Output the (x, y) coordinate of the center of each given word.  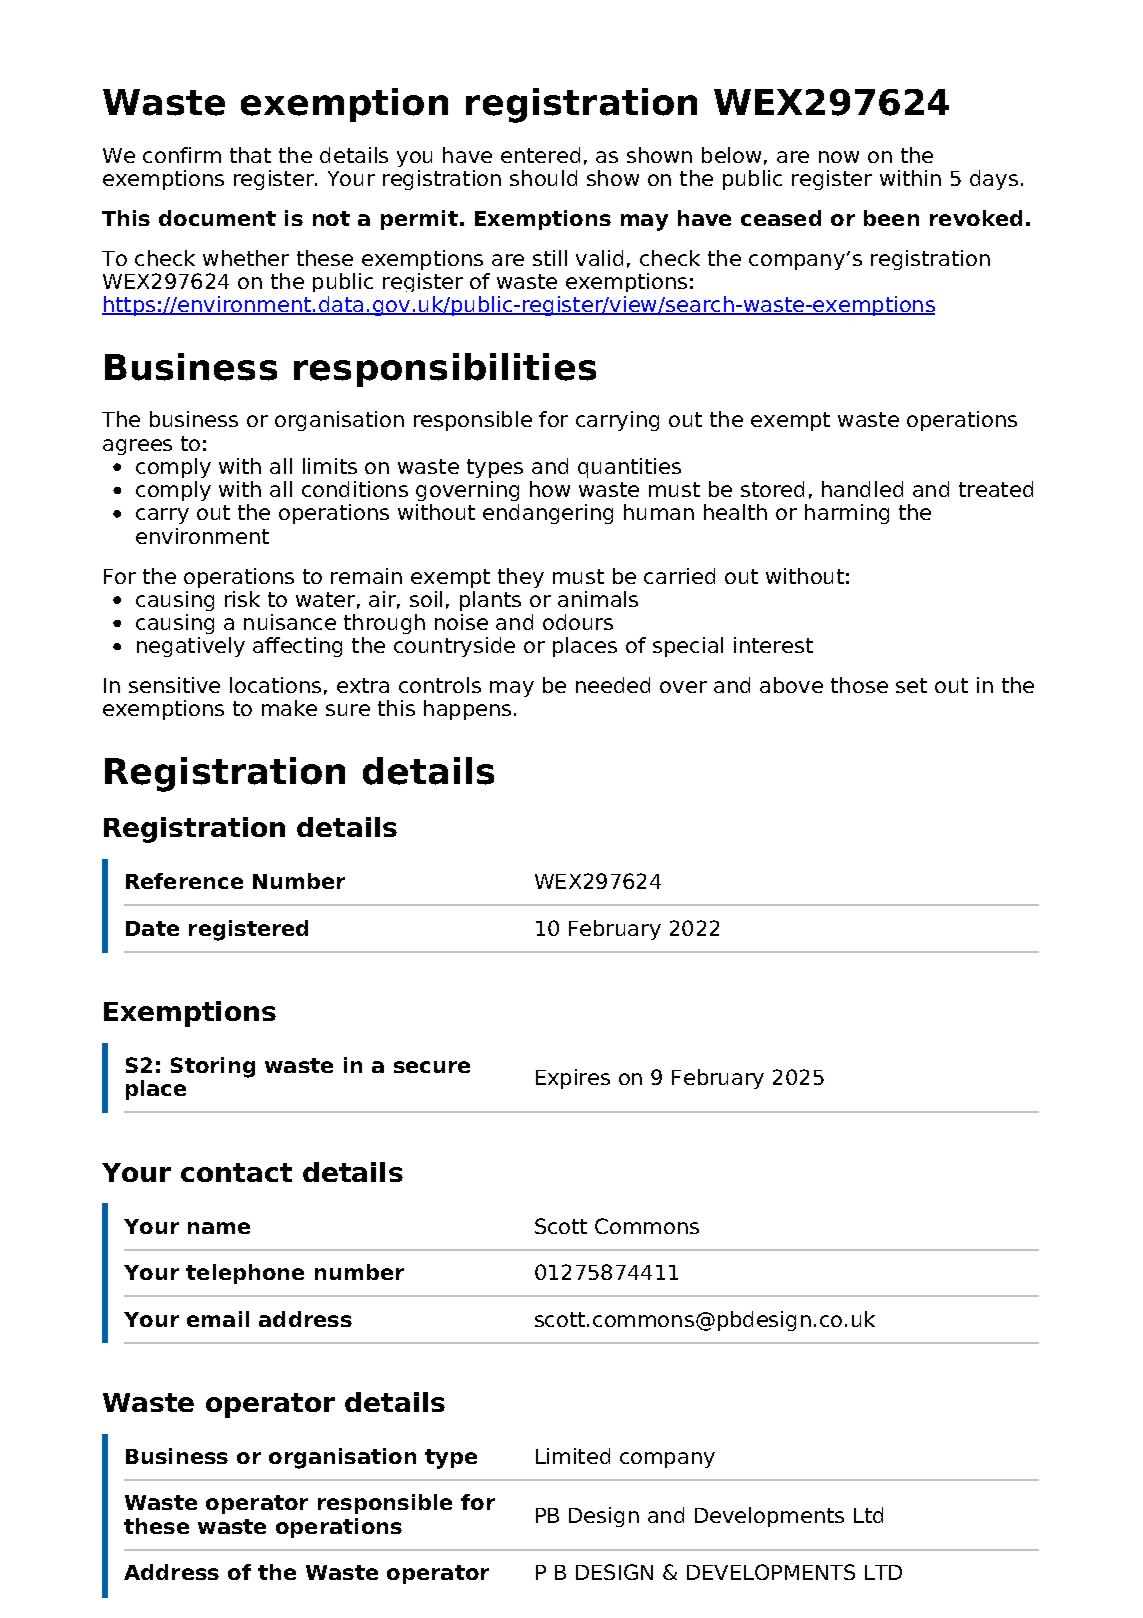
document (217, 218)
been (891, 218)
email (218, 1319)
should (543, 178)
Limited (573, 1456)
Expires (573, 1079)
